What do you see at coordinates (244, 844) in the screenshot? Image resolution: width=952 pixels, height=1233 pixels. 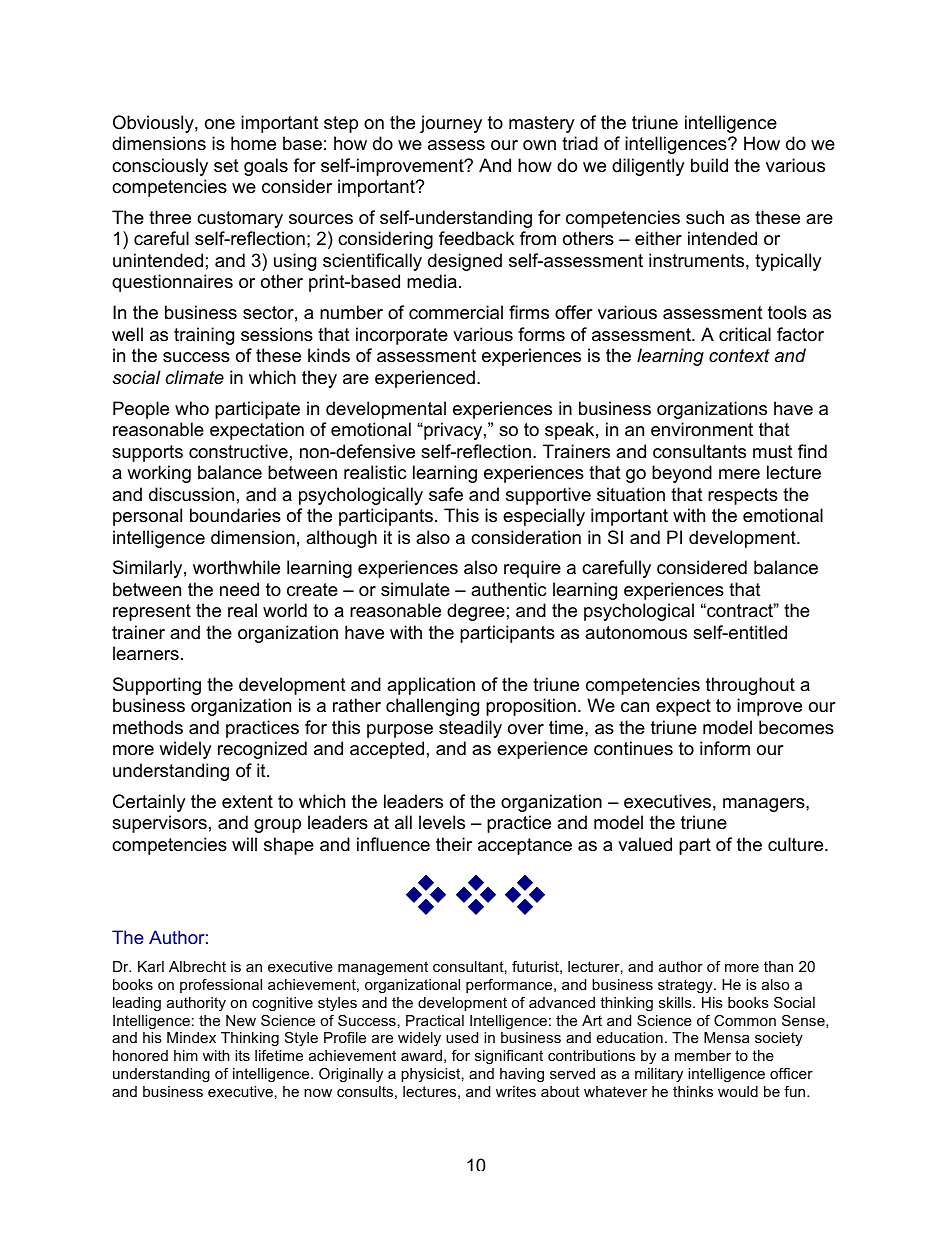 I see `will` at bounding box center [244, 844].
